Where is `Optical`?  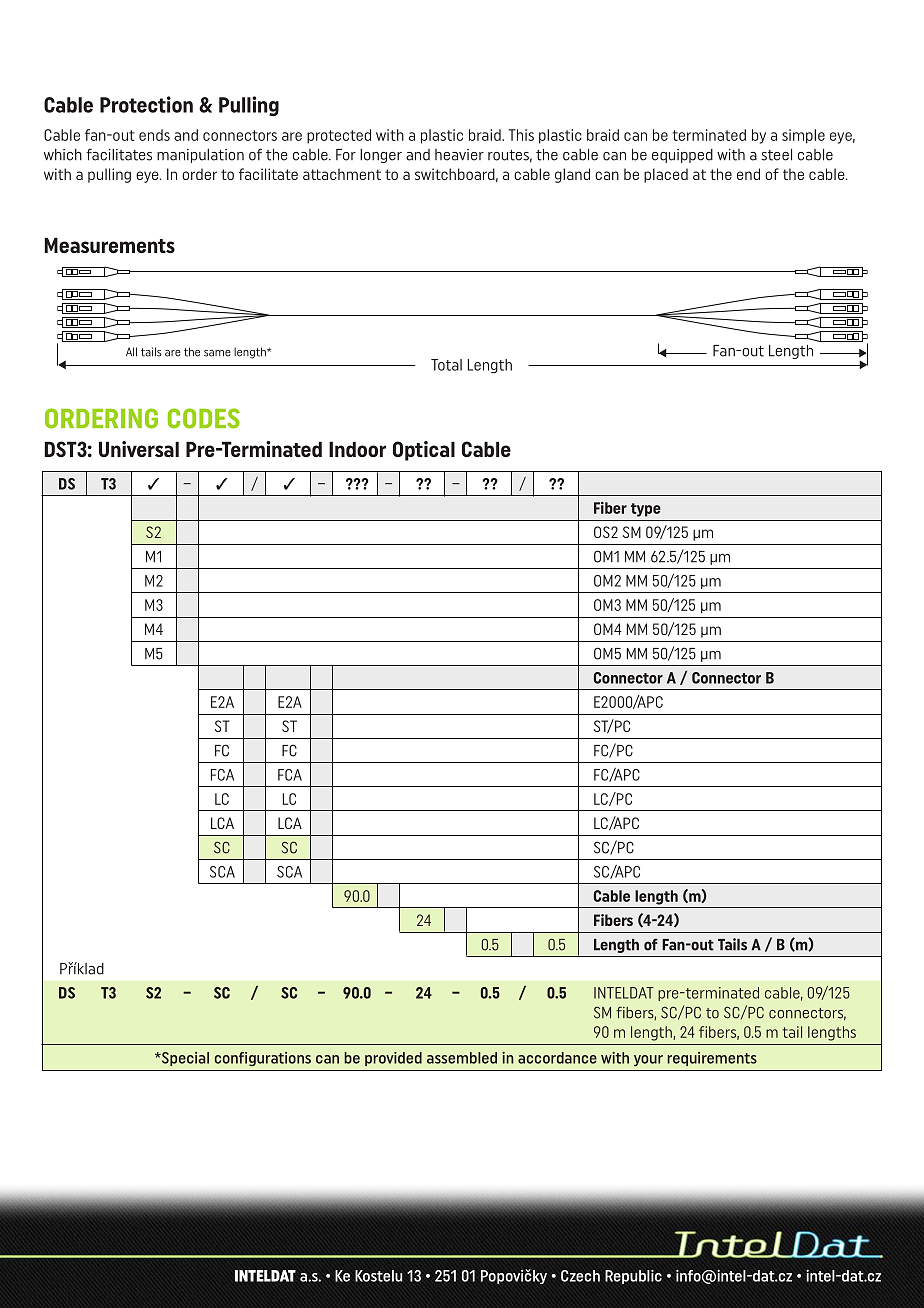 Optical is located at coordinates (424, 451).
